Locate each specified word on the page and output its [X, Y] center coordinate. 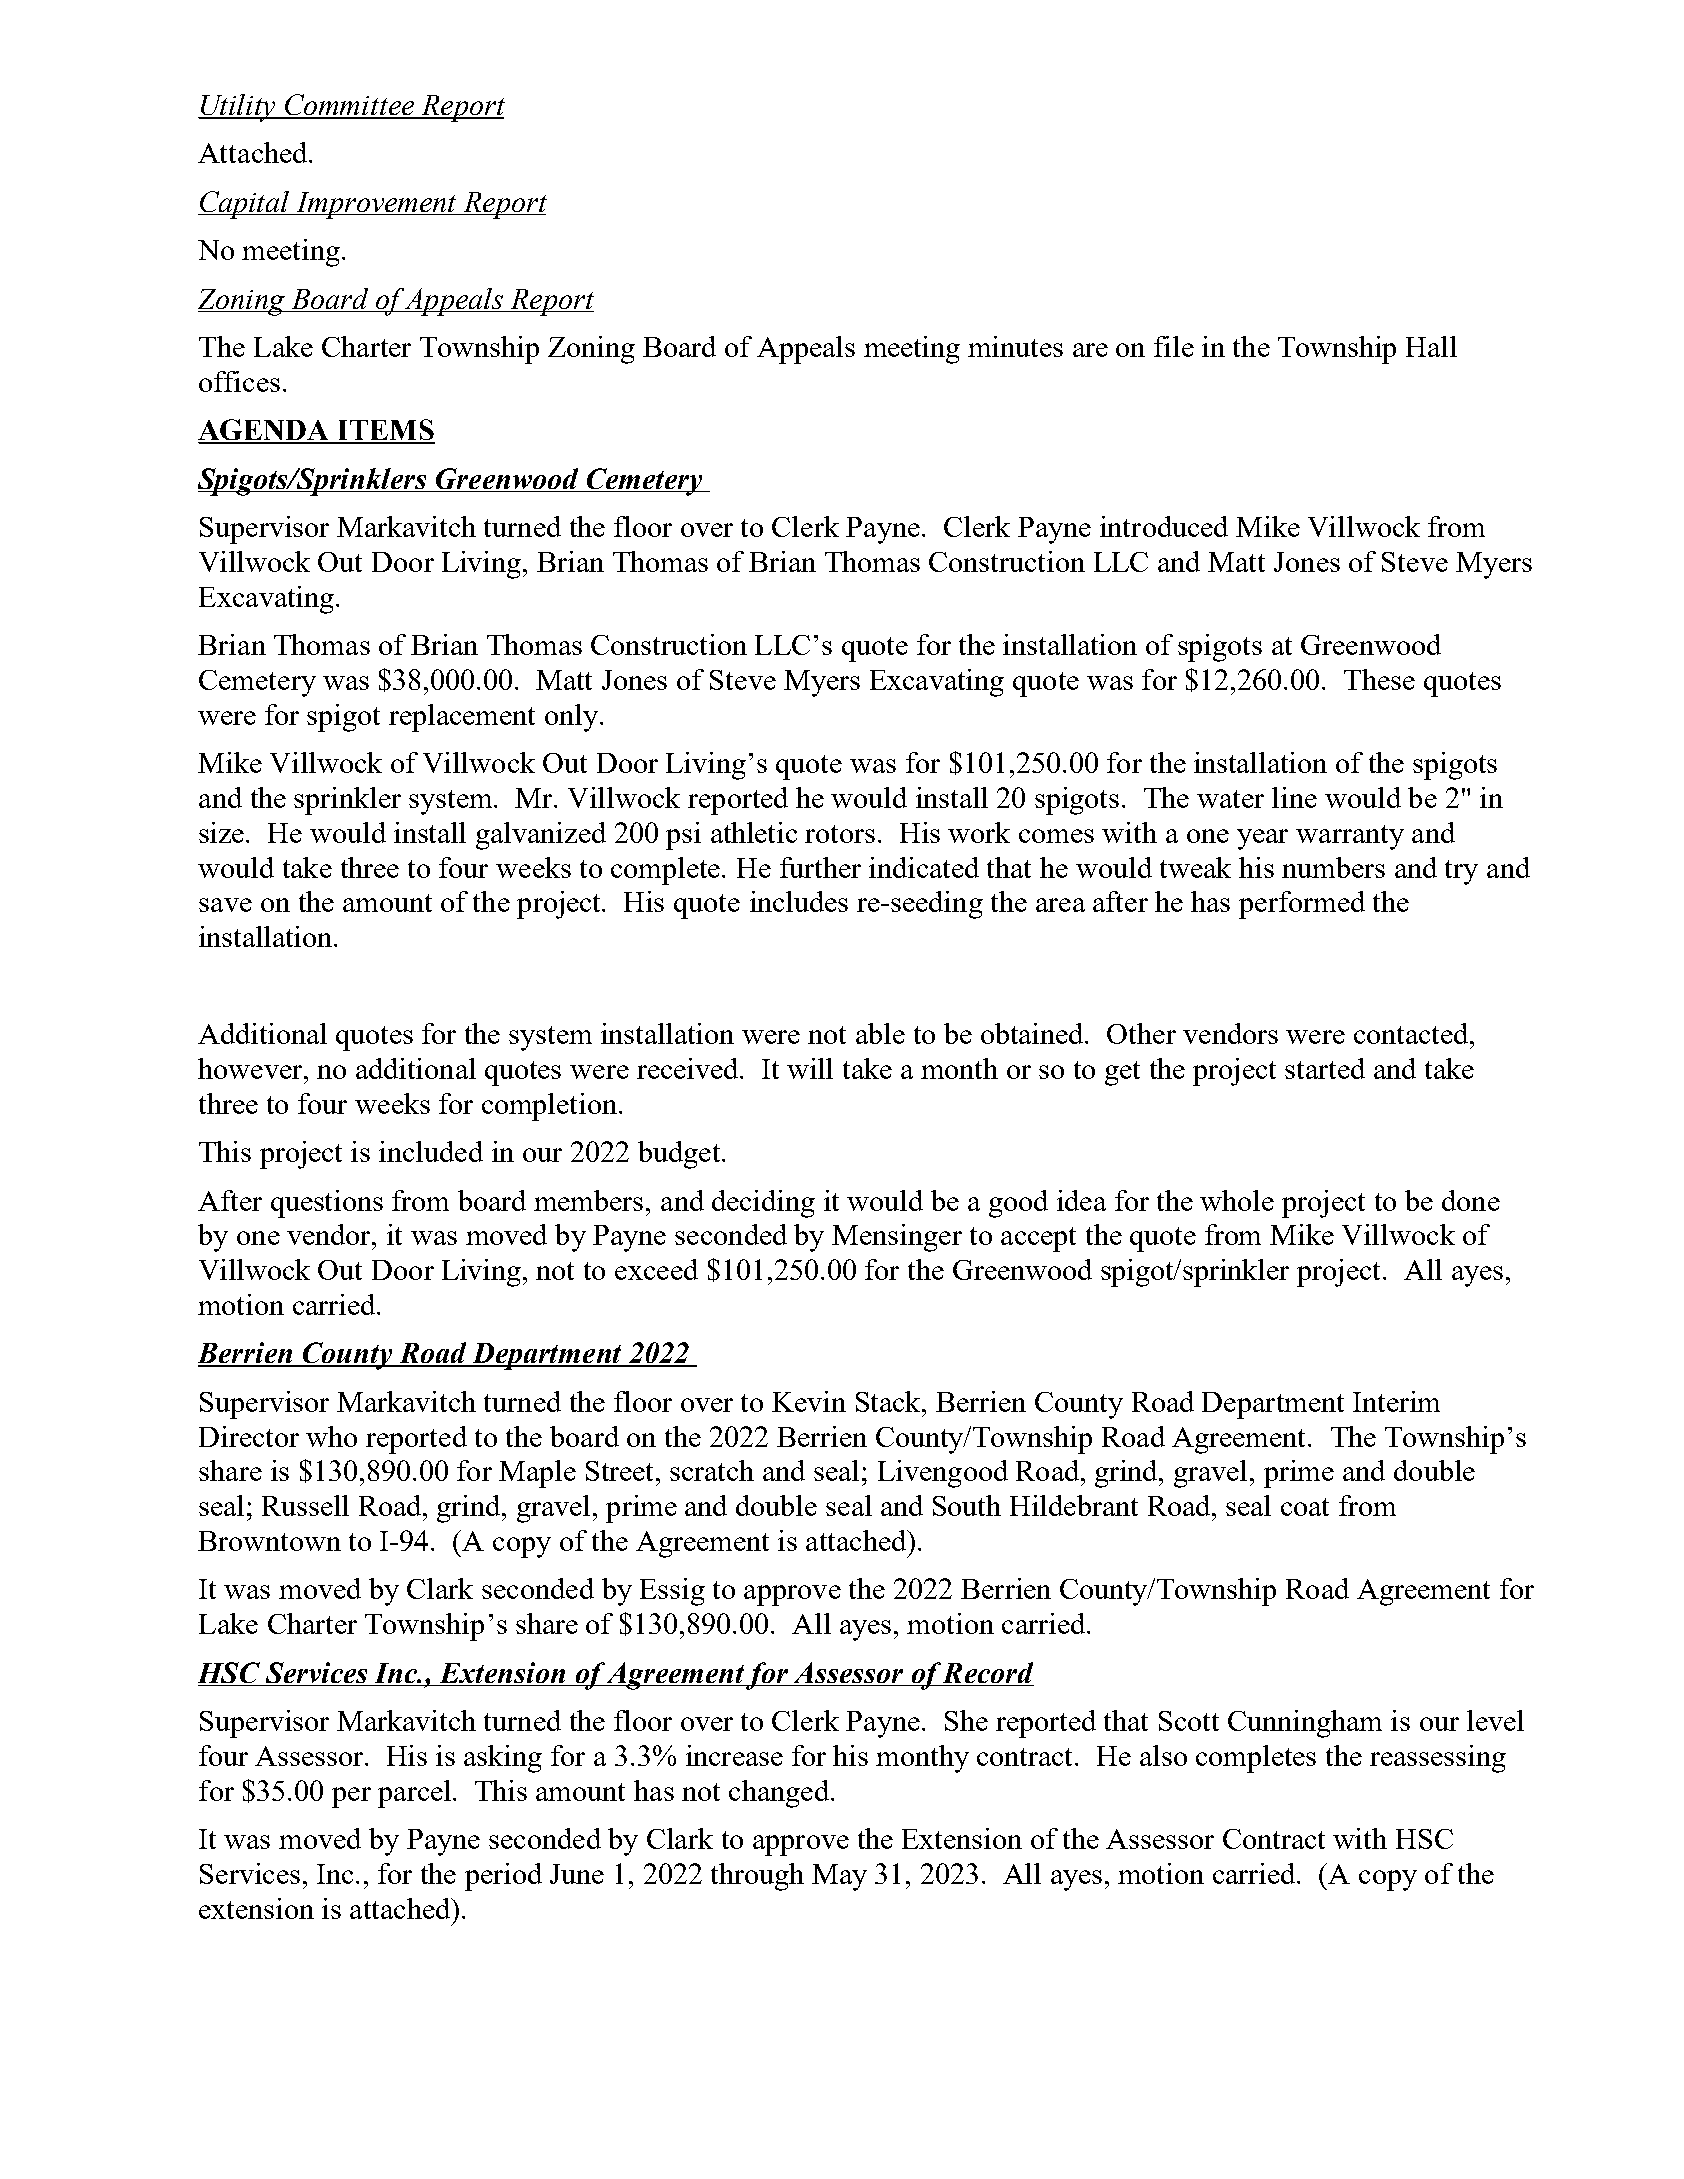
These [1379, 679]
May [839, 1877]
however [251, 1068]
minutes [1015, 346]
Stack [889, 1401]
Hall [1431, 346]
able [880, 1033]
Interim [1396, 1401]
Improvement [376, 205]
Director [249, 1436]
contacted [1412, 1033]
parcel [416, 1794]
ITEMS [385, 431]
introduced [1164, 526]
